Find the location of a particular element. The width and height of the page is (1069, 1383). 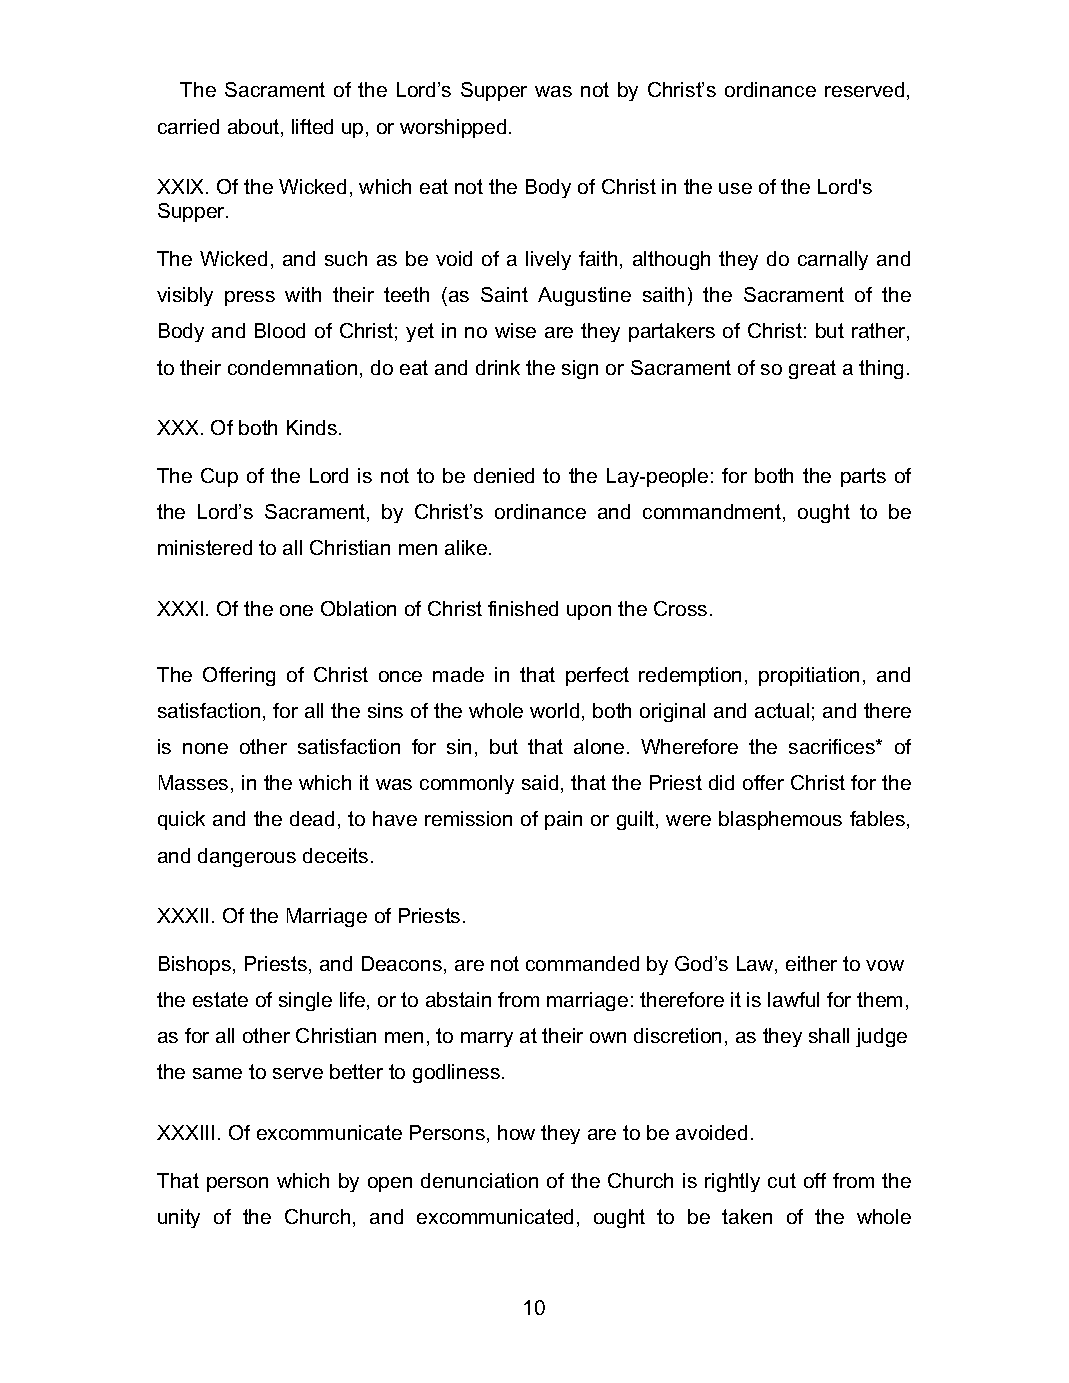

unity is located at coordinates (179, 1218).
